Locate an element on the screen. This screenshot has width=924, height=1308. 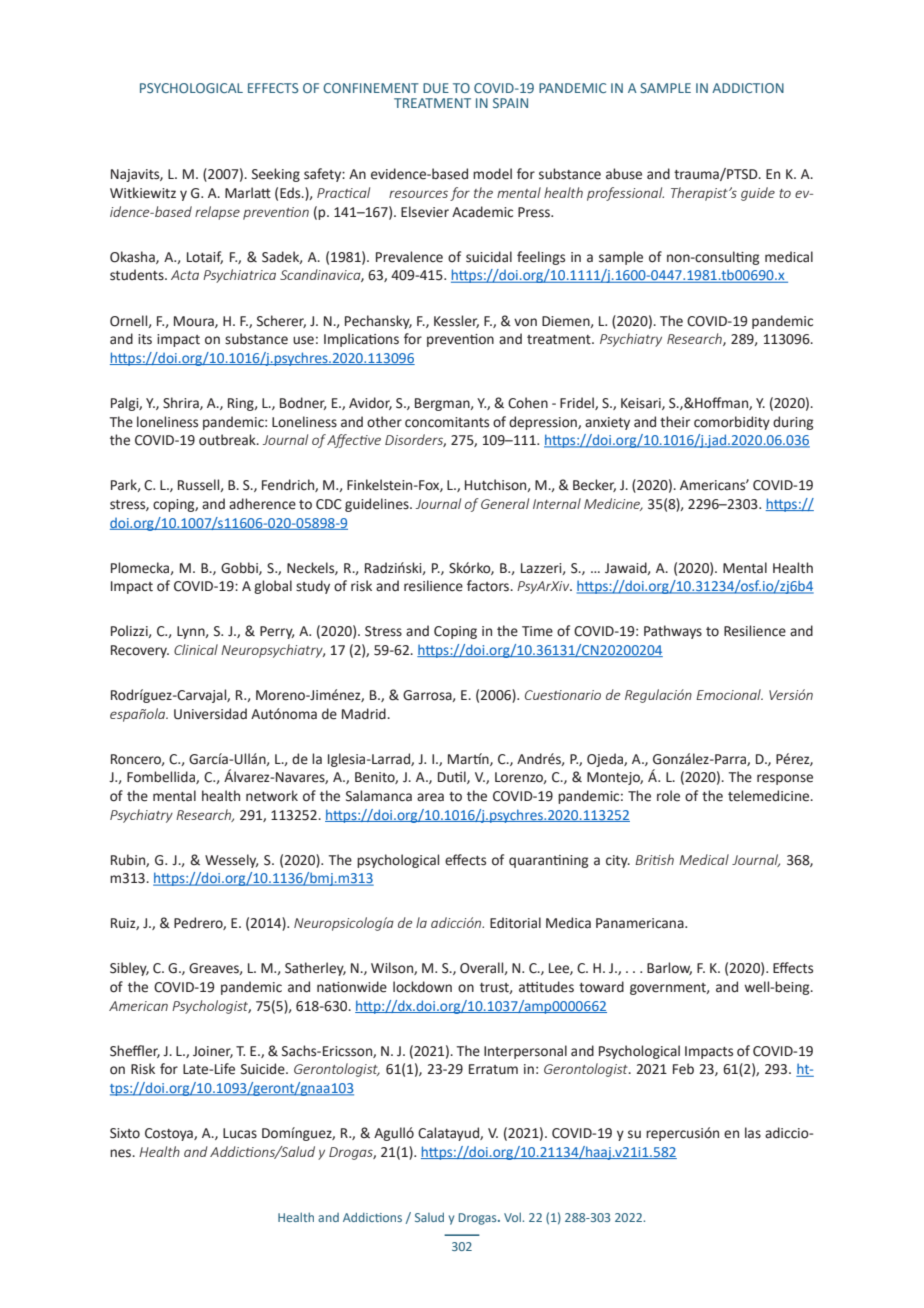
Pathways is located at coordinates (673, 632).
